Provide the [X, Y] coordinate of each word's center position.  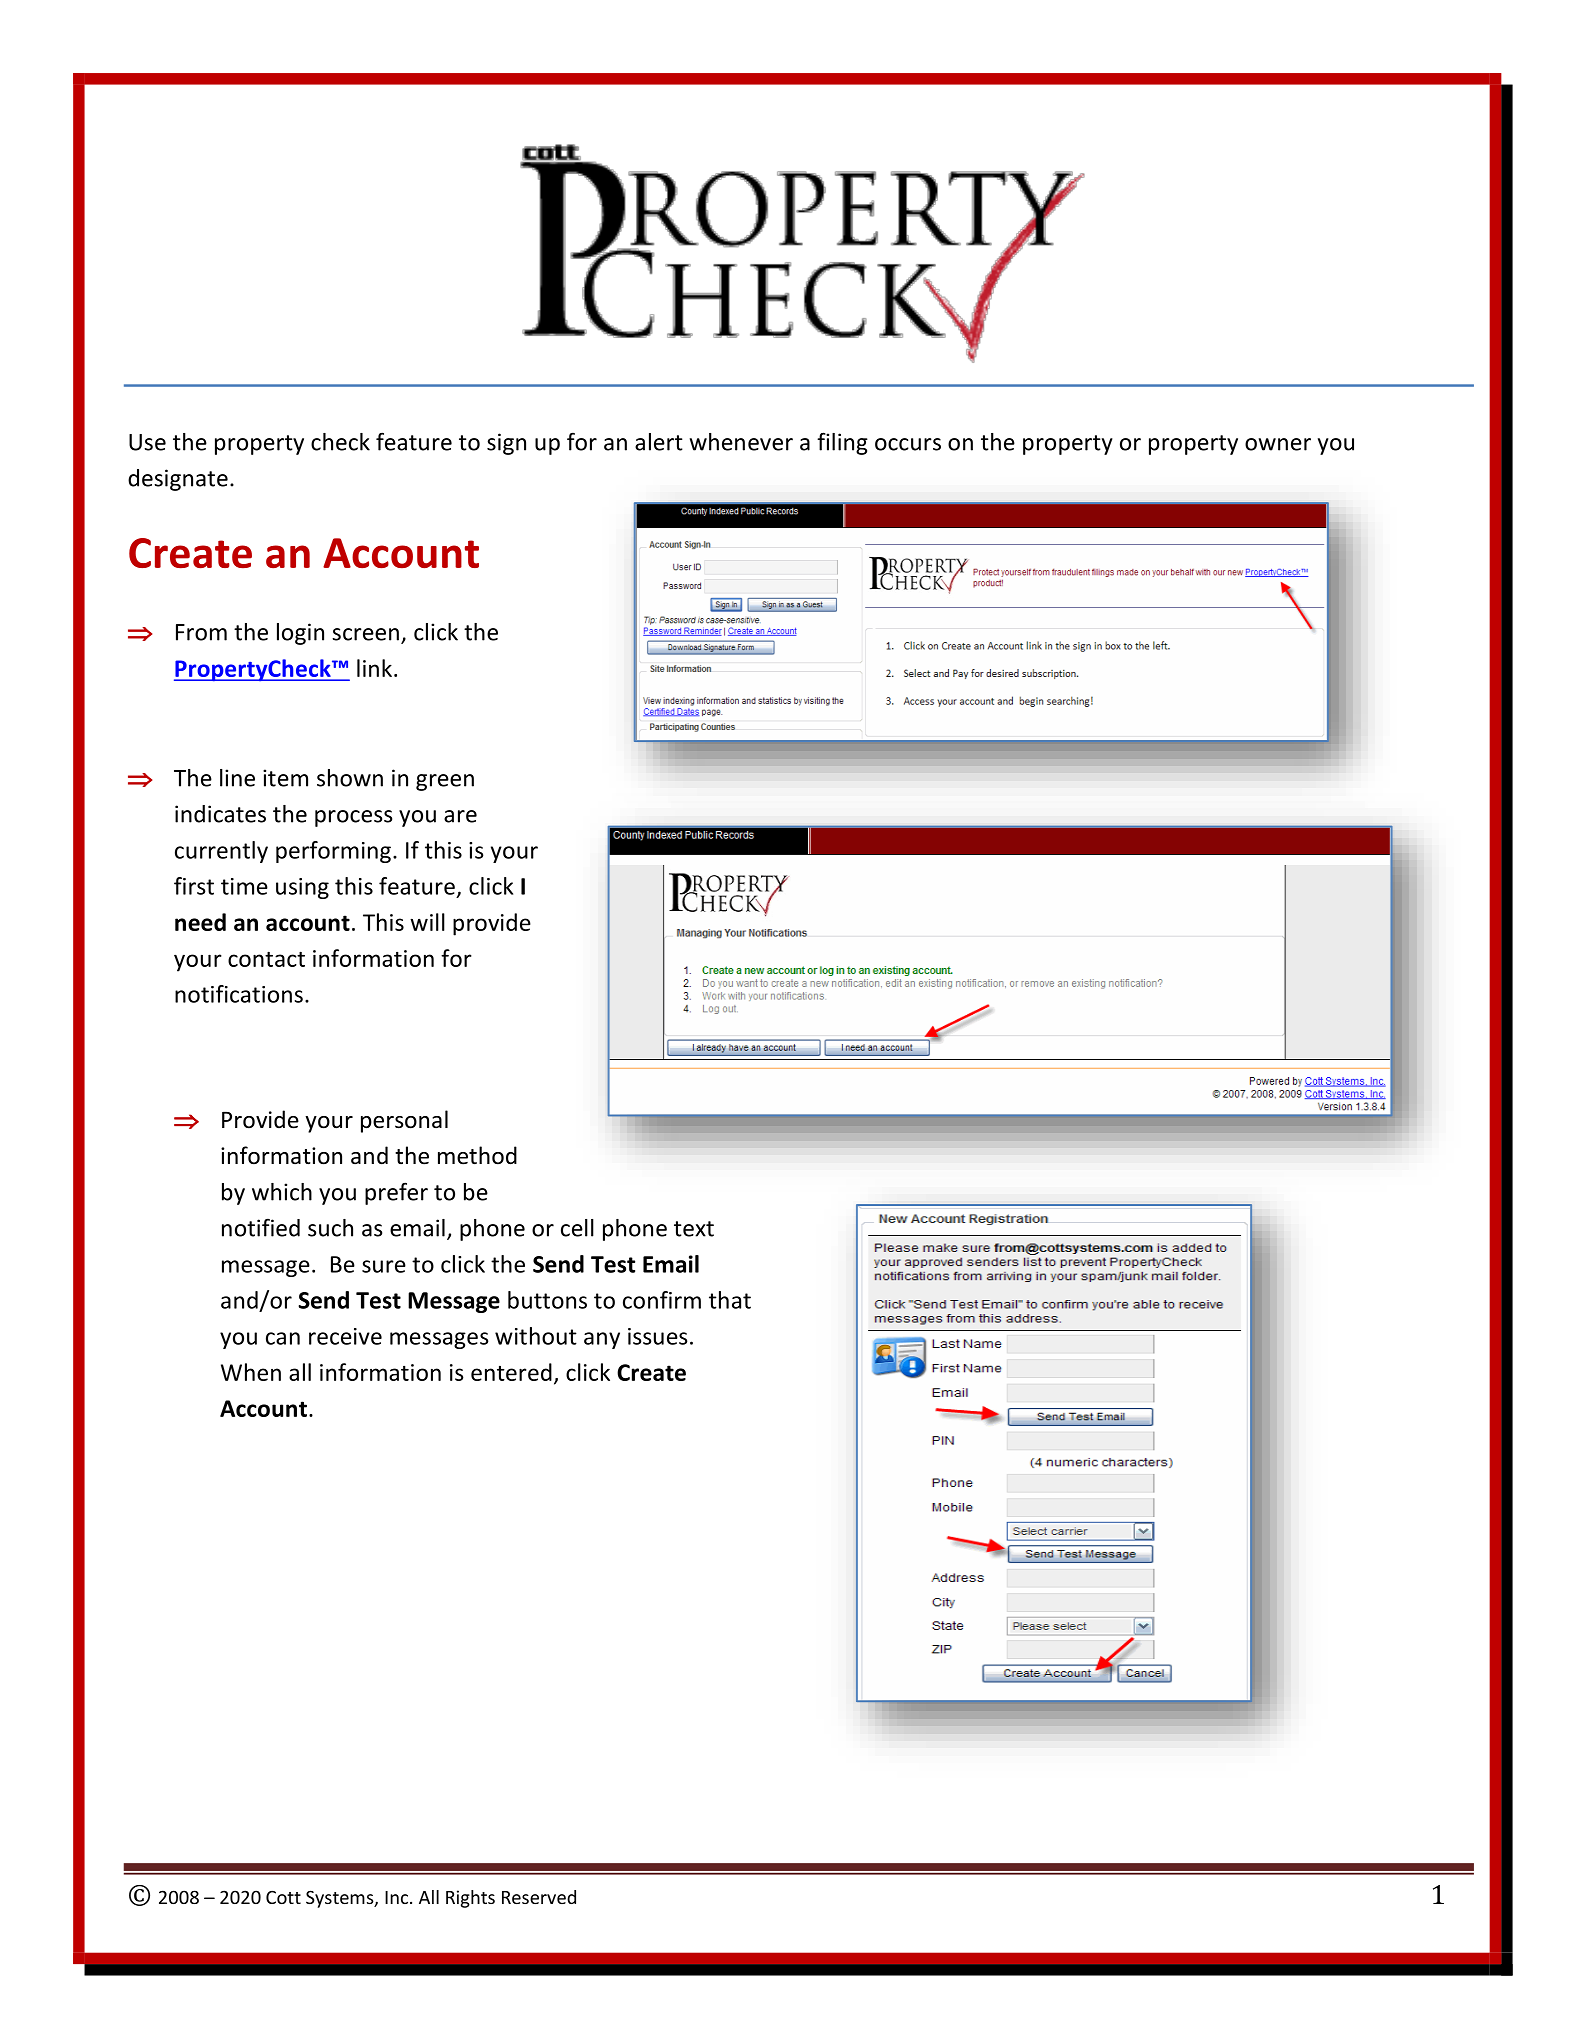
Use [147, 442]
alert [659, 442]
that [730, 1300]
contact [266, 959]
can [283, 1338]
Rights [470, 1899]
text [694, 1229]
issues [658, 1336]
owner [1278, 444]
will [427, 922]
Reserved [539, 1897]
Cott [283, 1897]
